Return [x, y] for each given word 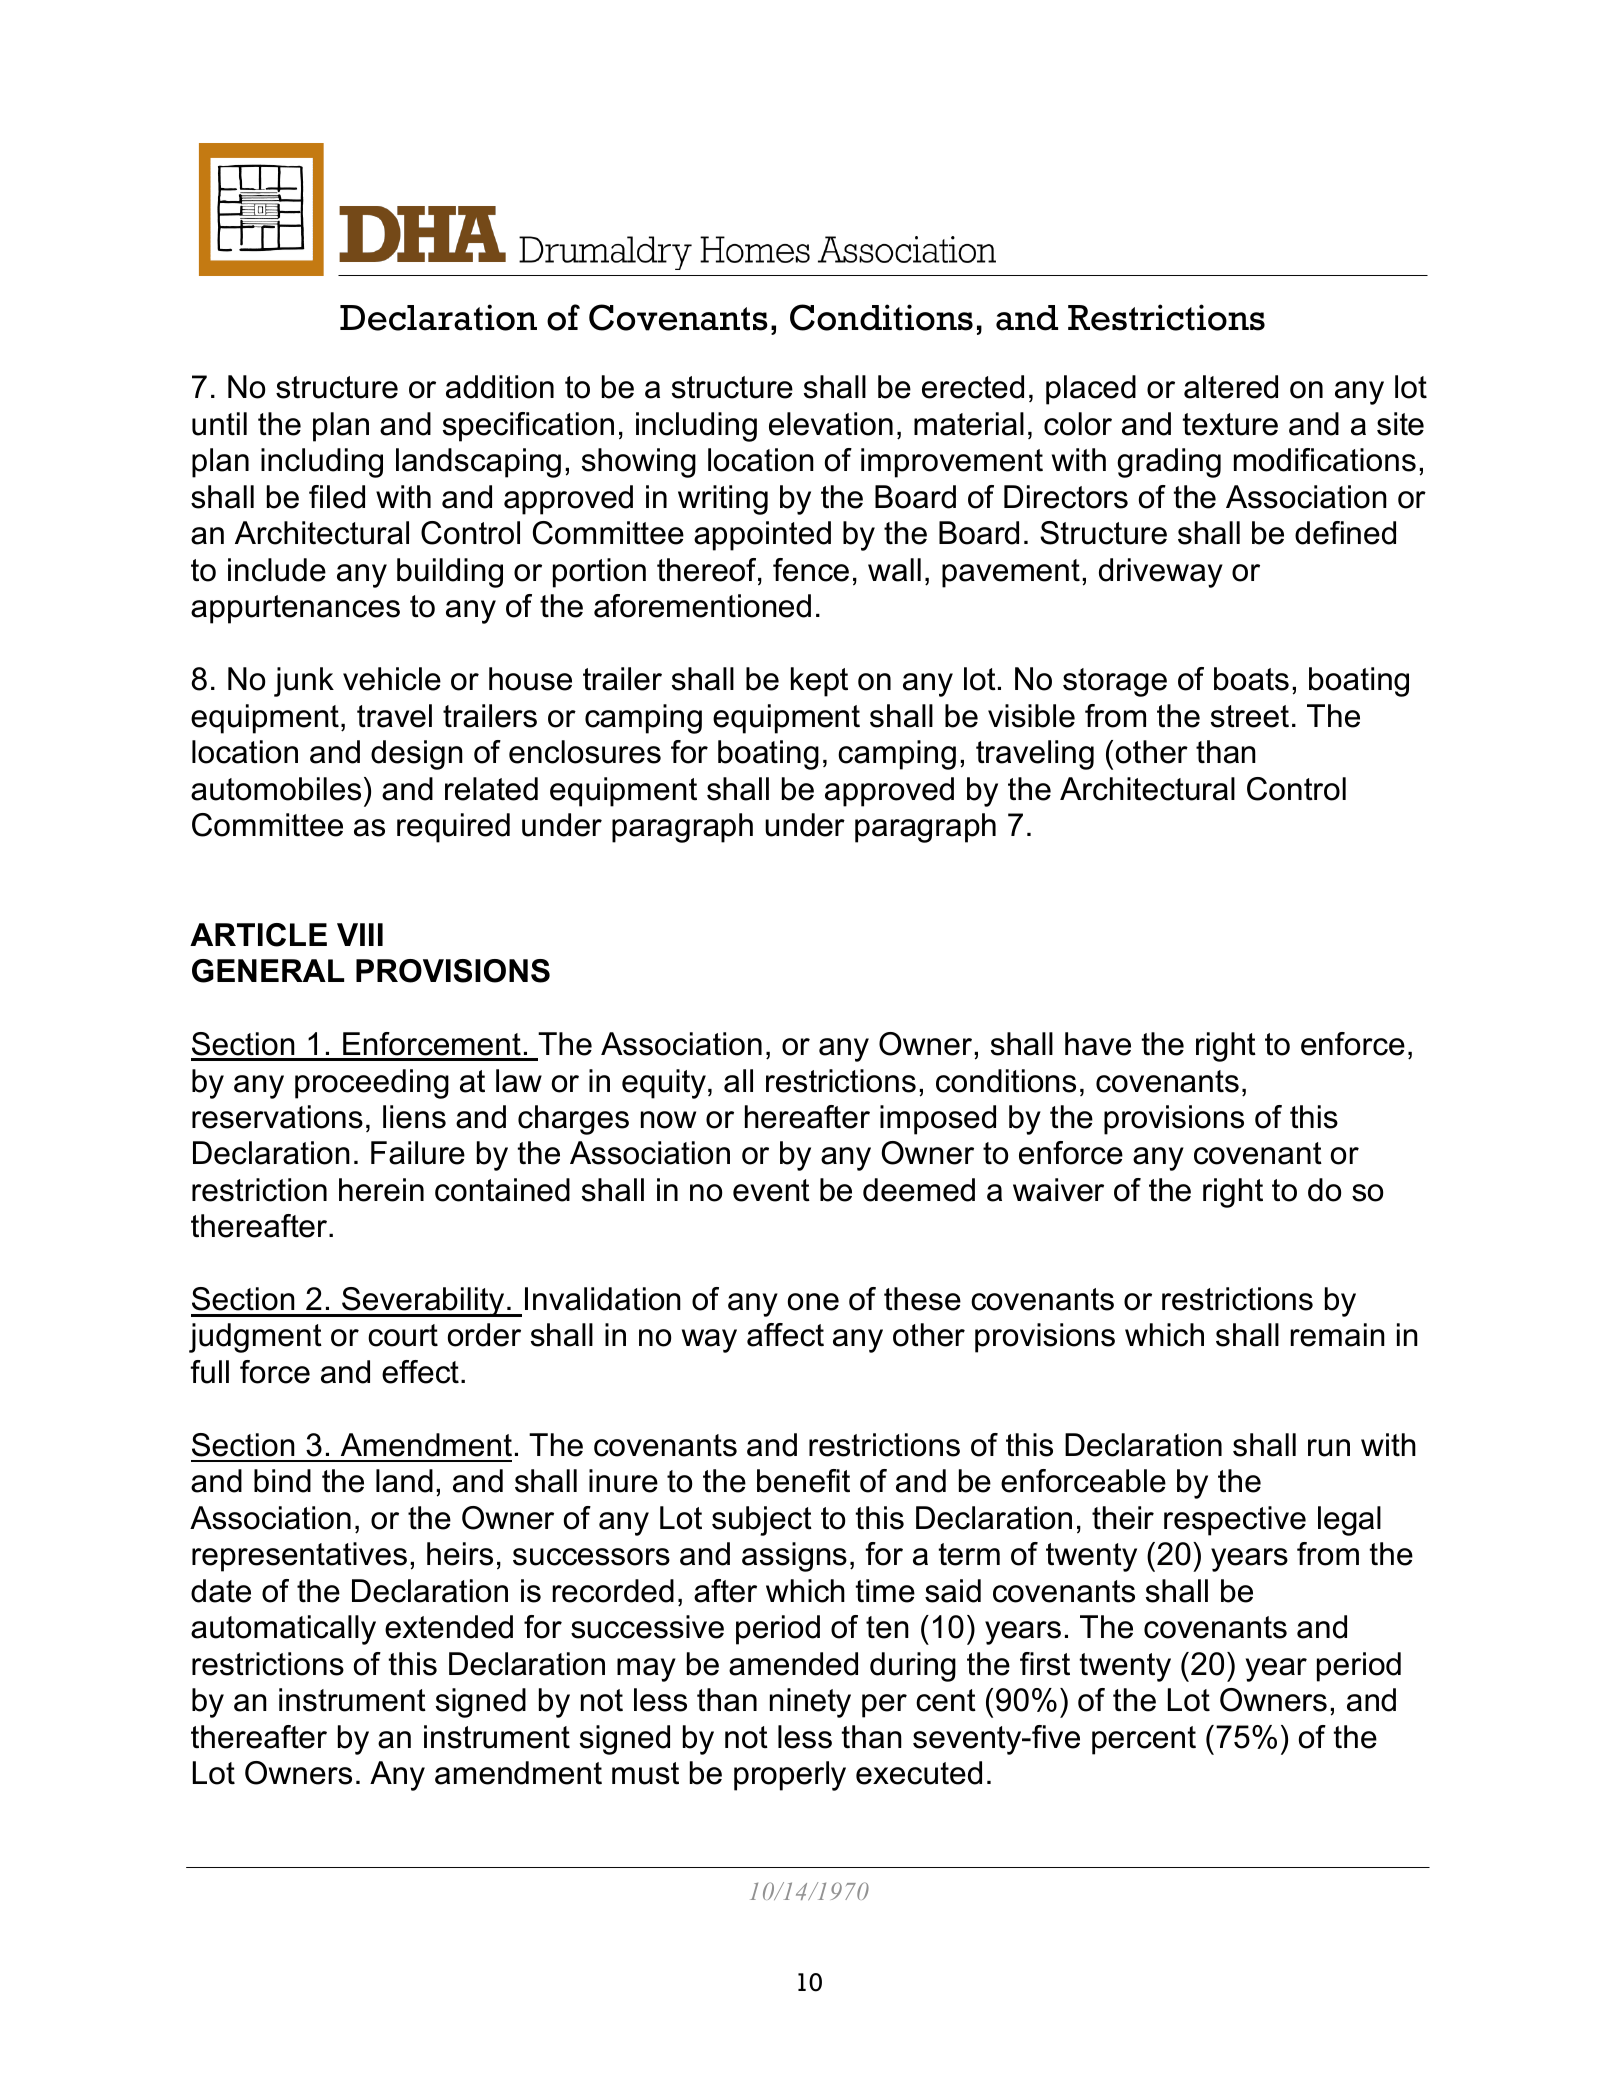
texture [1230, 424]
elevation [831, 424]
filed [337, 497]
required [453, 828]
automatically [283, 1630]
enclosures [585, 752]
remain [1338, 1335]
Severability [423, 1302]
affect [785, 1335]
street [1250, 716]
